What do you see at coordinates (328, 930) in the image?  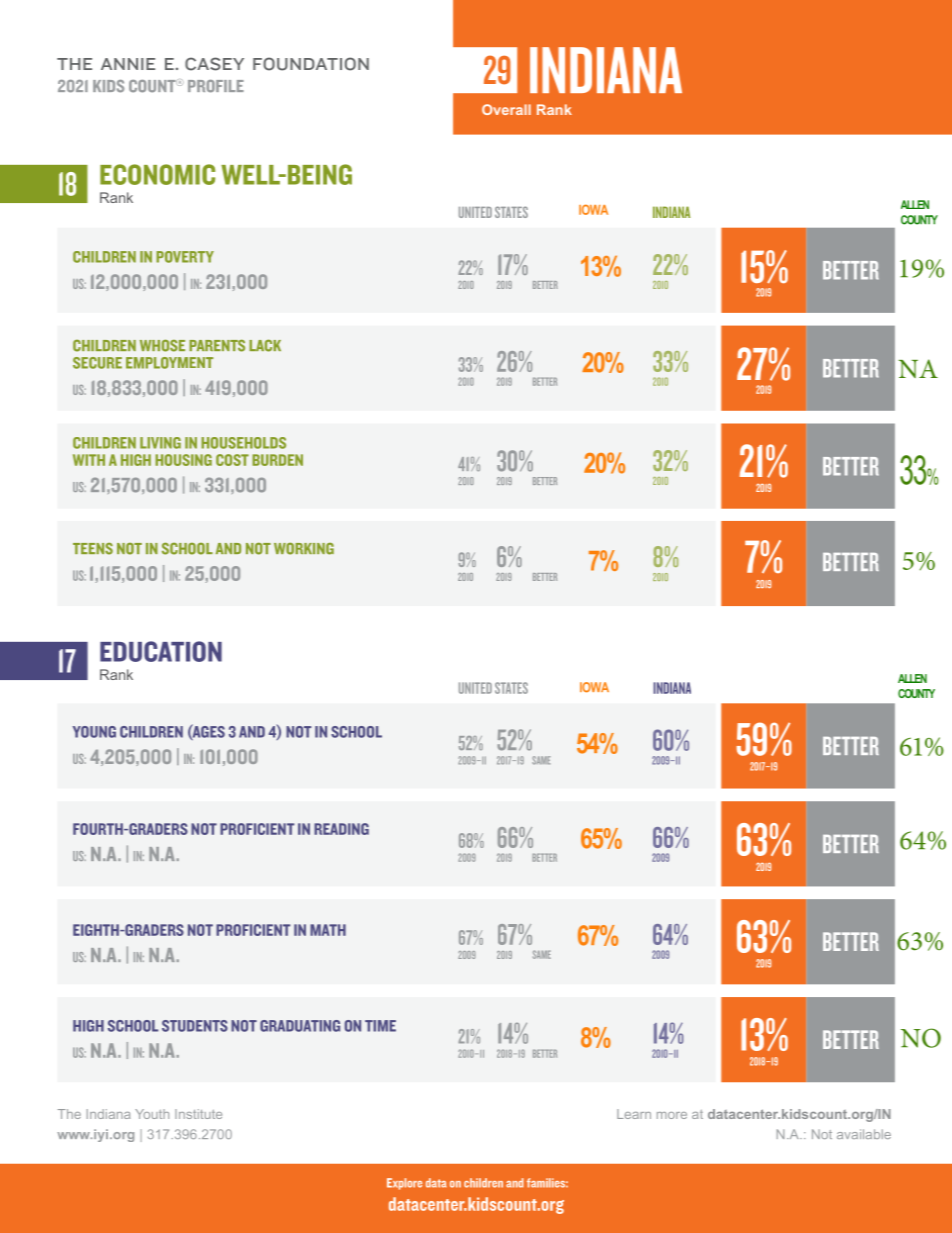 I see `MATH` at bounding box center [328, 930].
